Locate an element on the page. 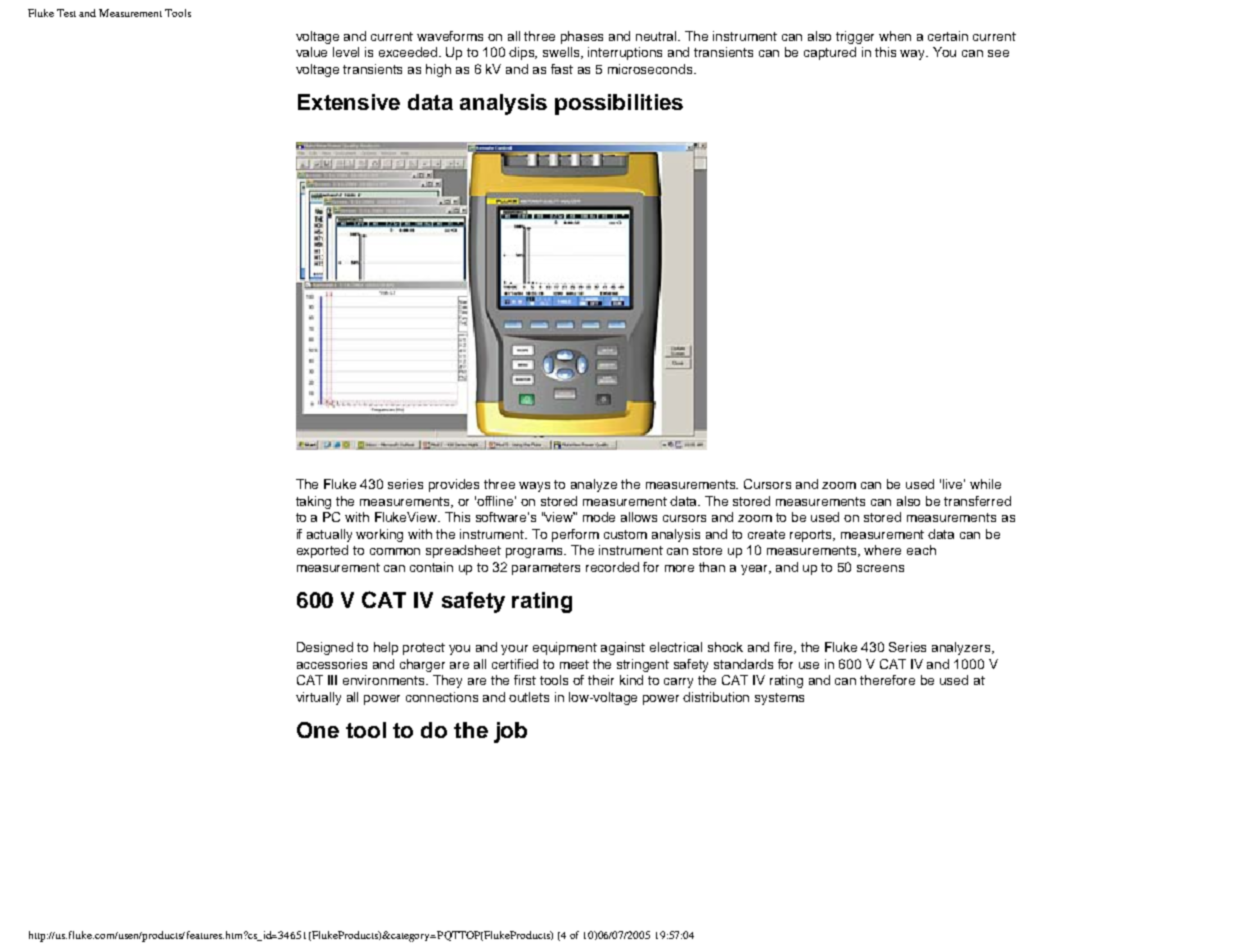  while is located at coordinates (985, 484).
